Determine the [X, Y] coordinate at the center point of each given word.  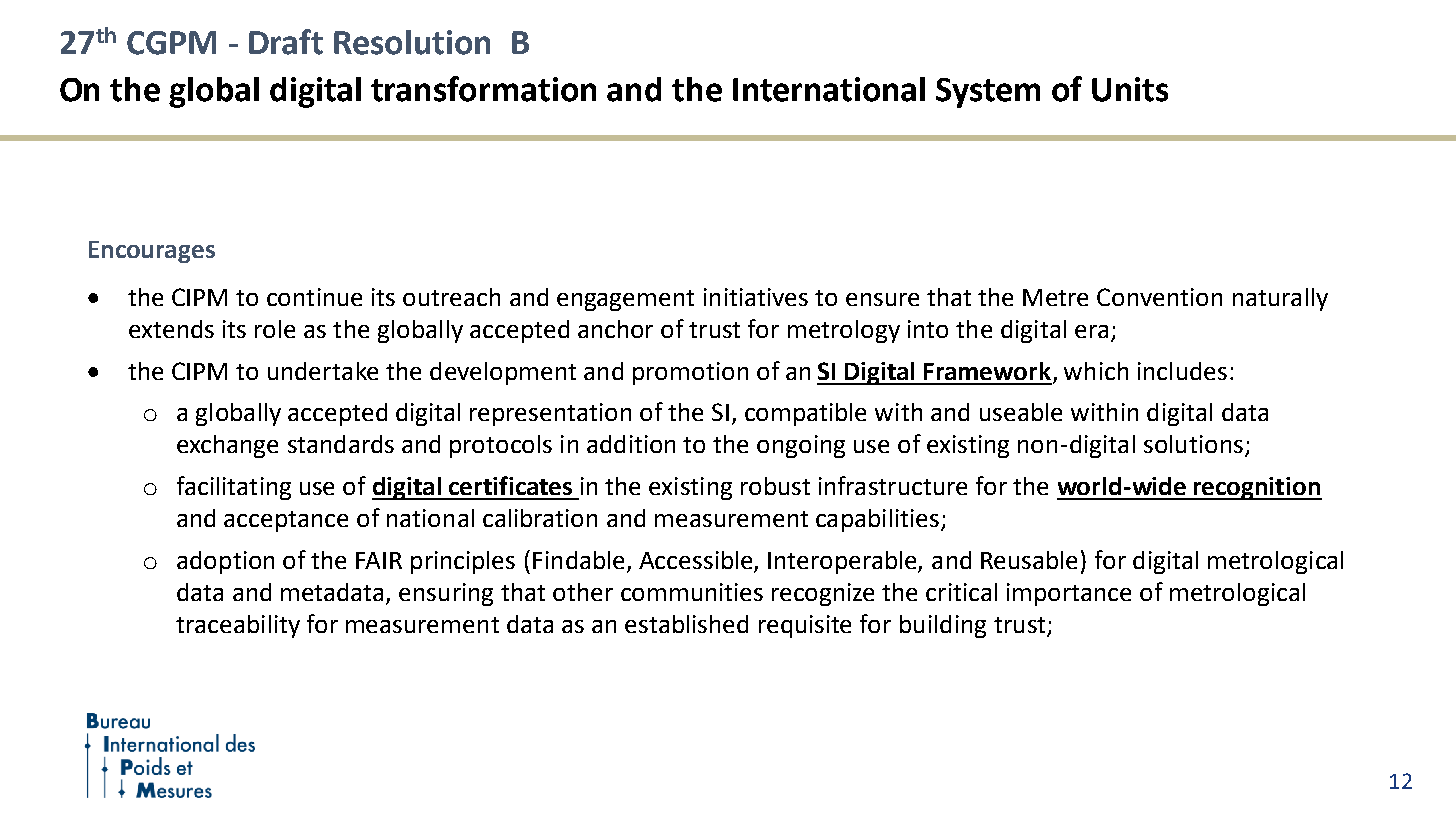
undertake [323, 371]
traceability [238, 626]
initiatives [756, 297]
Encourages [152, 252]
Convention [1159, 297]
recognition [1257, 488]
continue [314, 297]
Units [1130, 89]
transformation [483, 89]
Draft [286, 42]
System [988, 93]
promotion [690, 373]
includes [1182, 371]
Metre [1055, 297]
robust [775, 486]
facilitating [234, 488]
